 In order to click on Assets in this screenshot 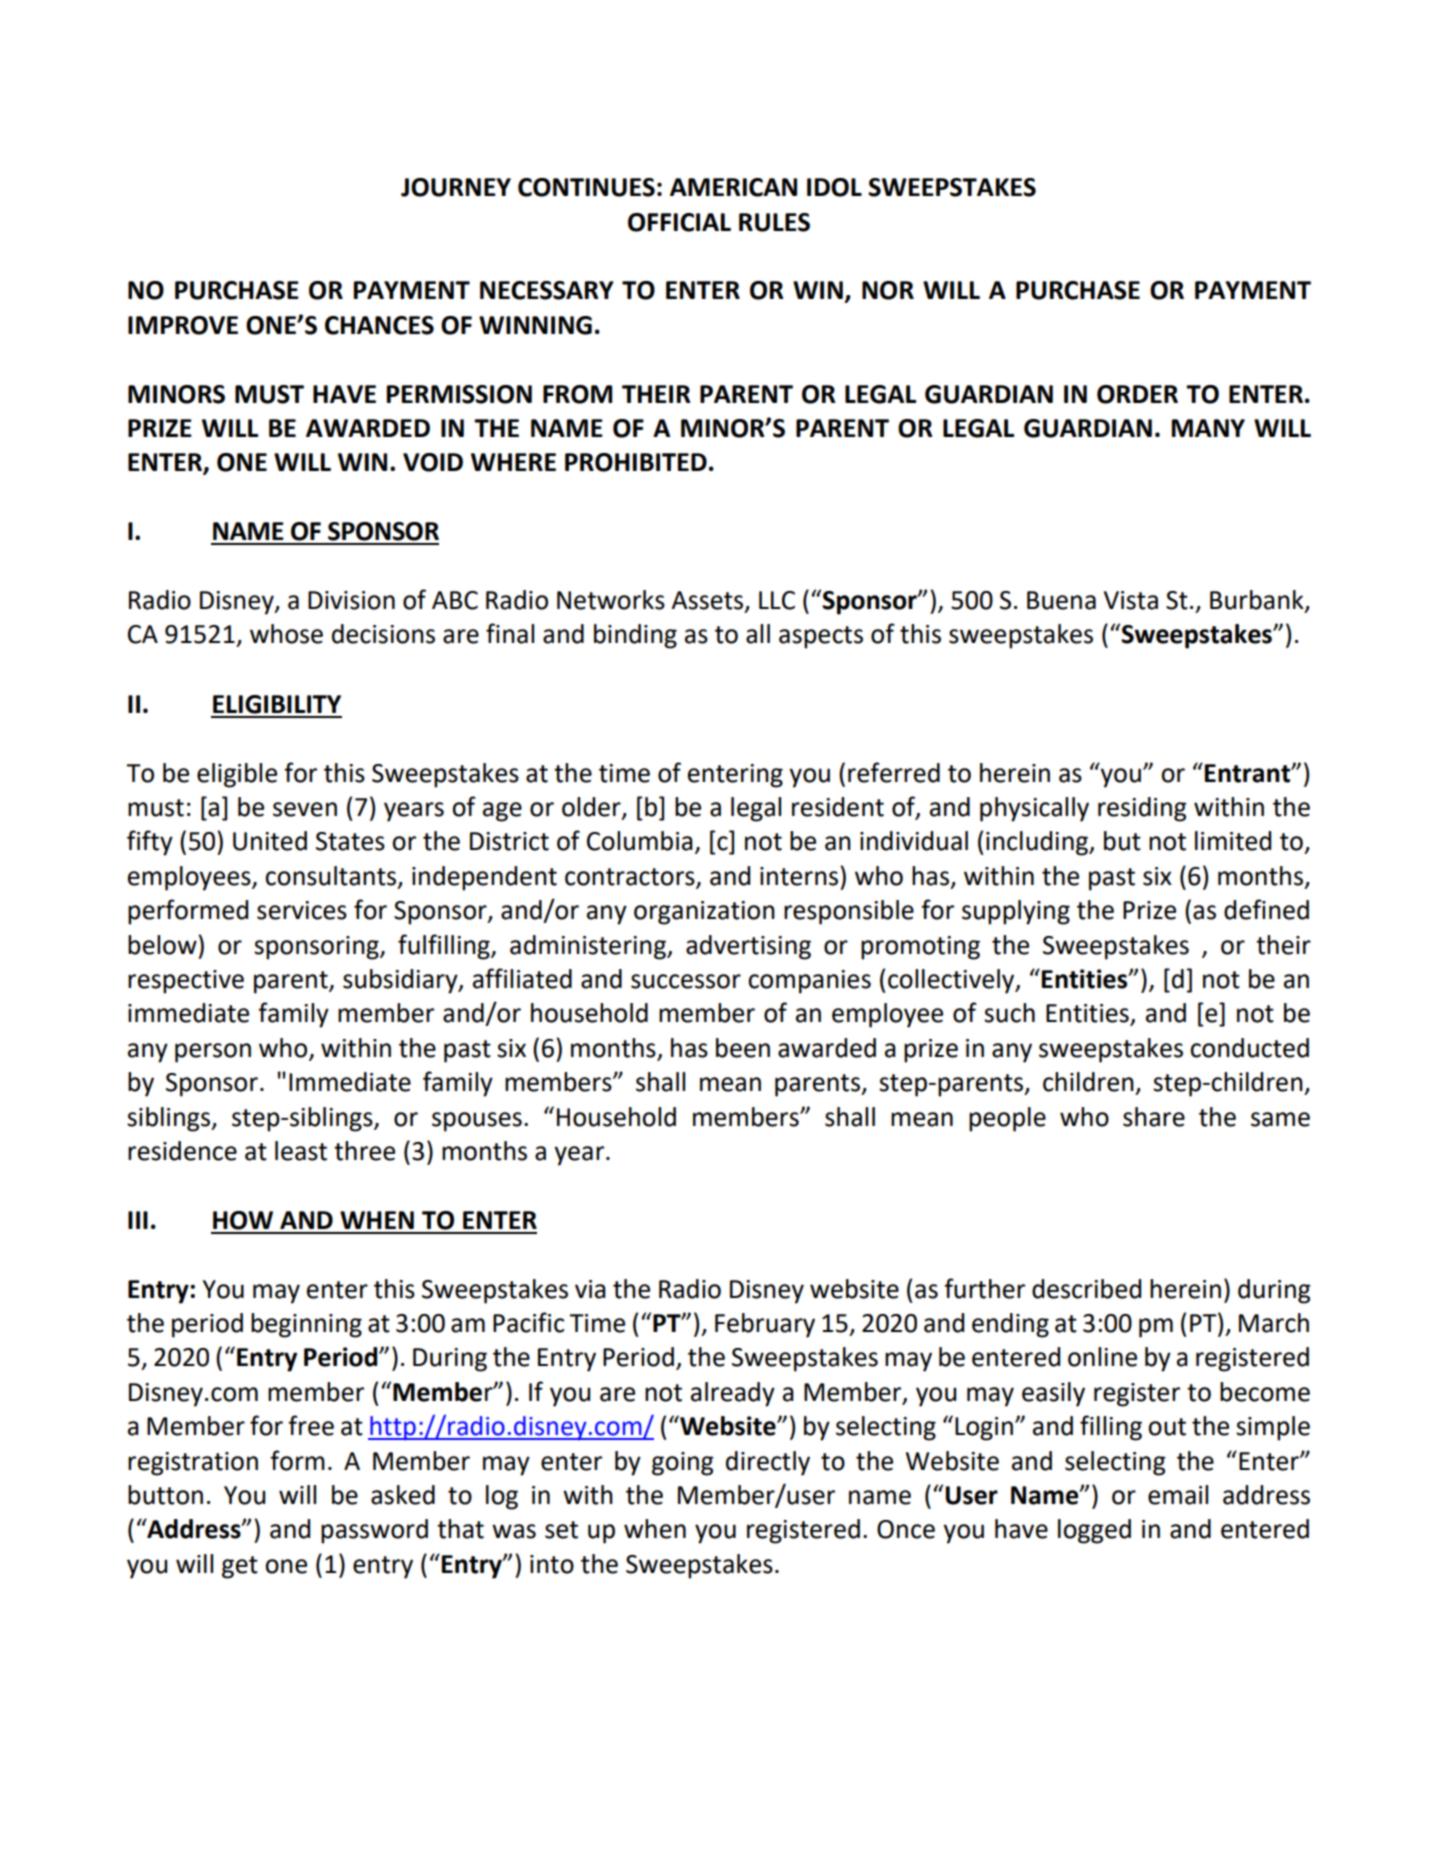, I will do `click(708, 601)`.
